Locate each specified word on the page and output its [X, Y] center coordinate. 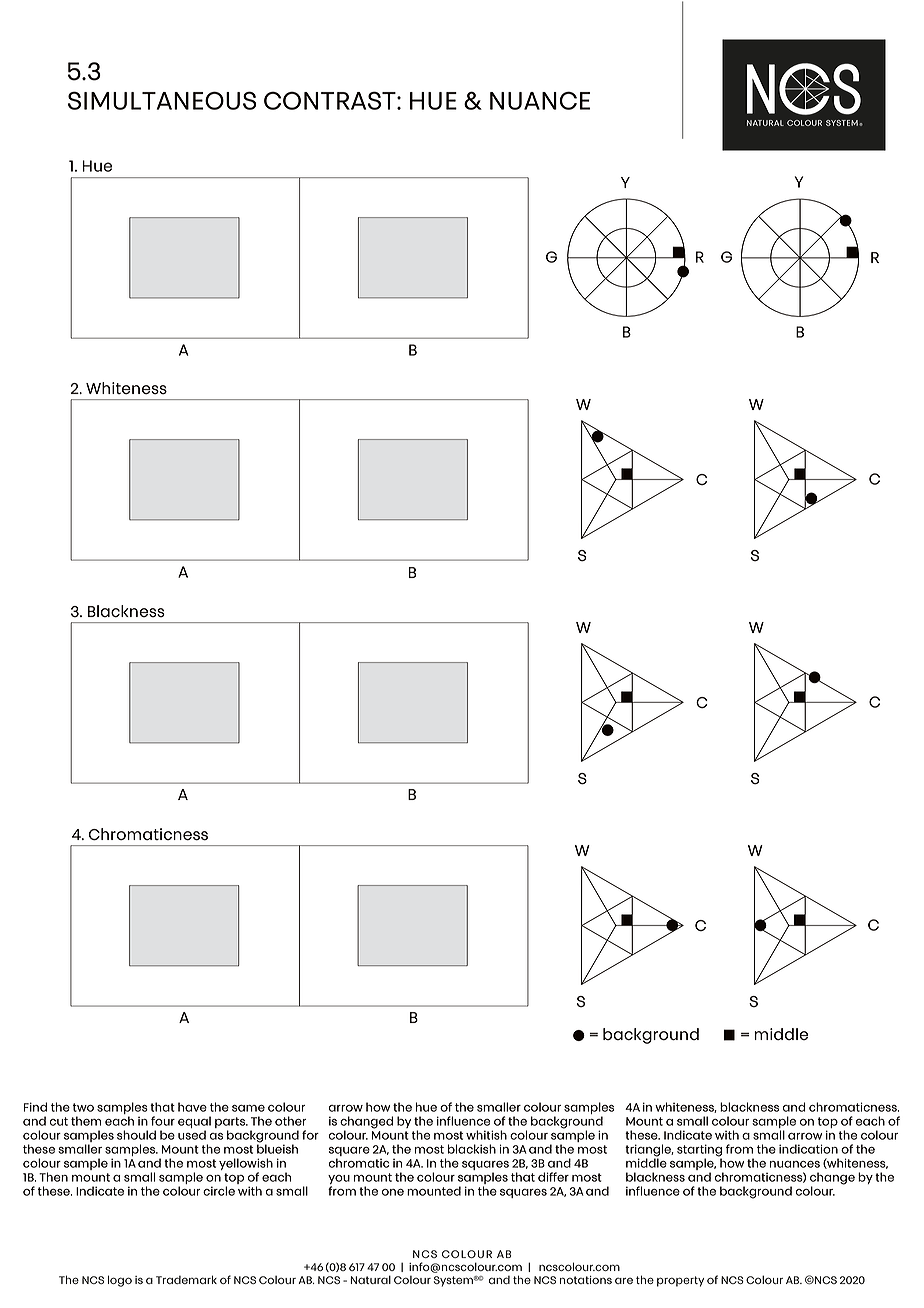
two [83, 1107]
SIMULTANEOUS [162, 100]
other [290, 1121]
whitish [486, 1135]
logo [120, 1281]
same [248, 1108]
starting [699, 1151]
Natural [371, 1279]
